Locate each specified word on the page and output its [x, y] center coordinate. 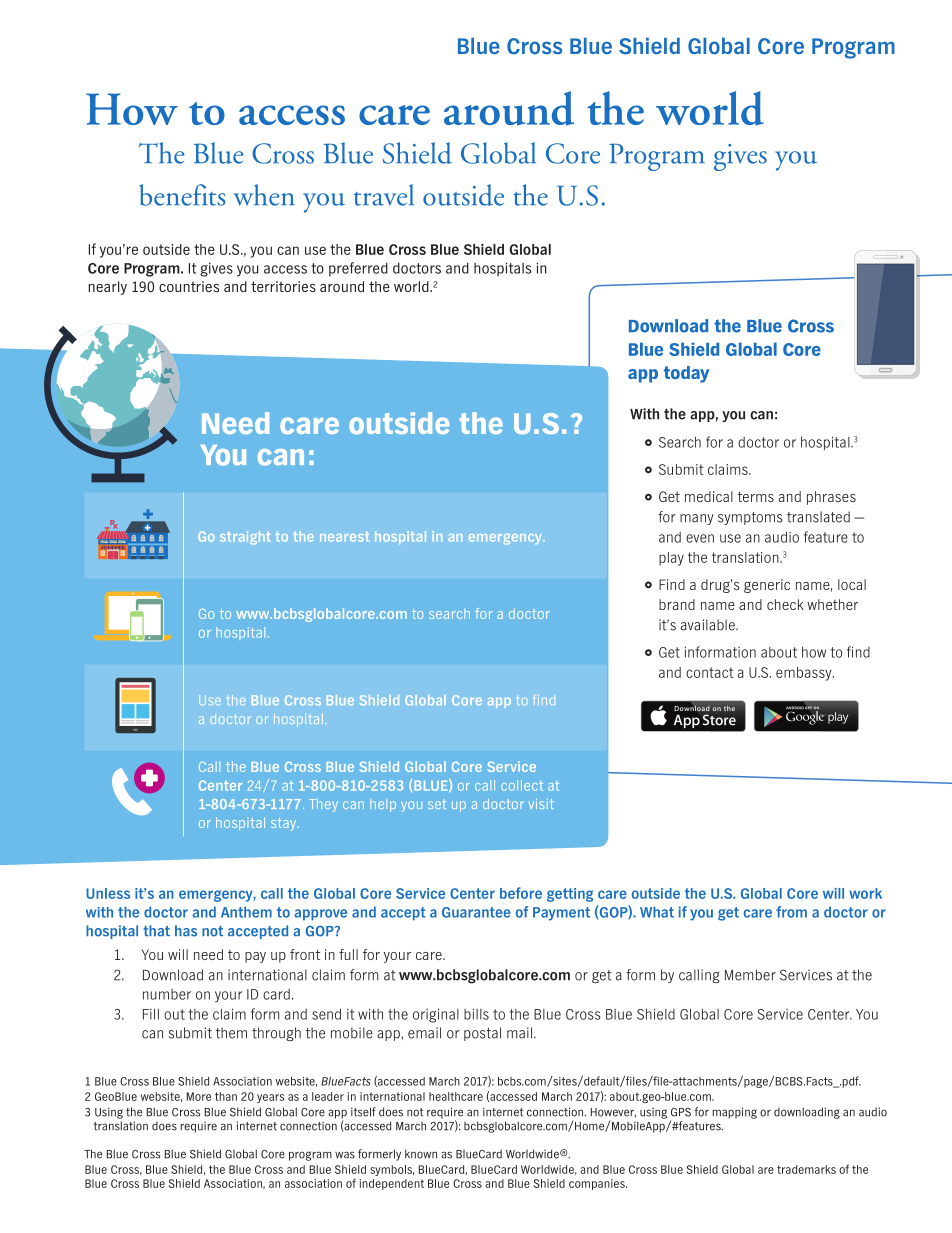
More [199, 1096]
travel [384, 195]
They [323, 805]
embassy [805, 674]
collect [522, 785]
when [264, 195]
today [686, 374]
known [421, 1154]
